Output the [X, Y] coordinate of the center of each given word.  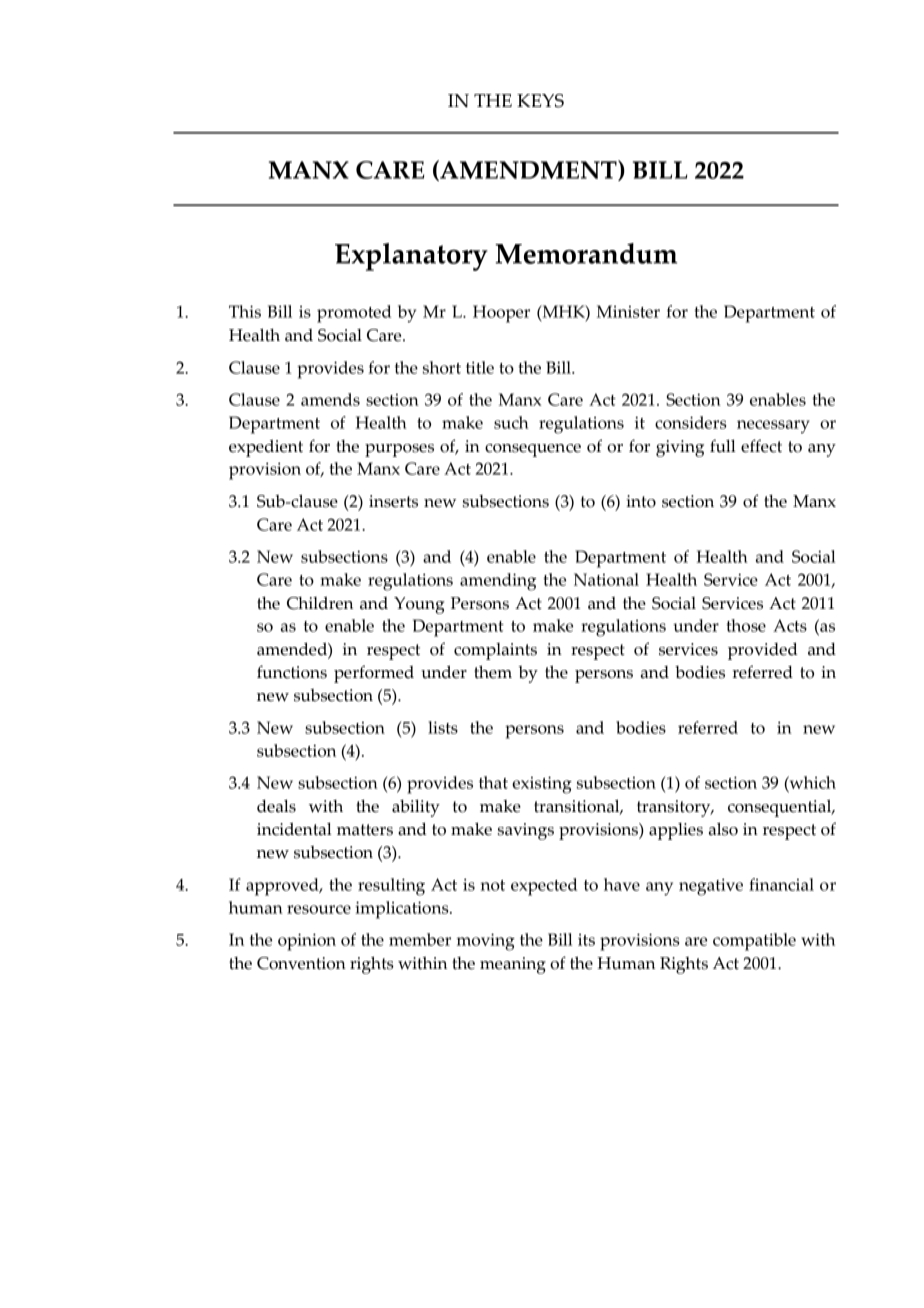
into [641, 501]
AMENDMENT [528, 170]
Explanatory [411, 257]
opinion [307, 942]
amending [498, 582]
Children [320, 603]
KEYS [540, 101]
